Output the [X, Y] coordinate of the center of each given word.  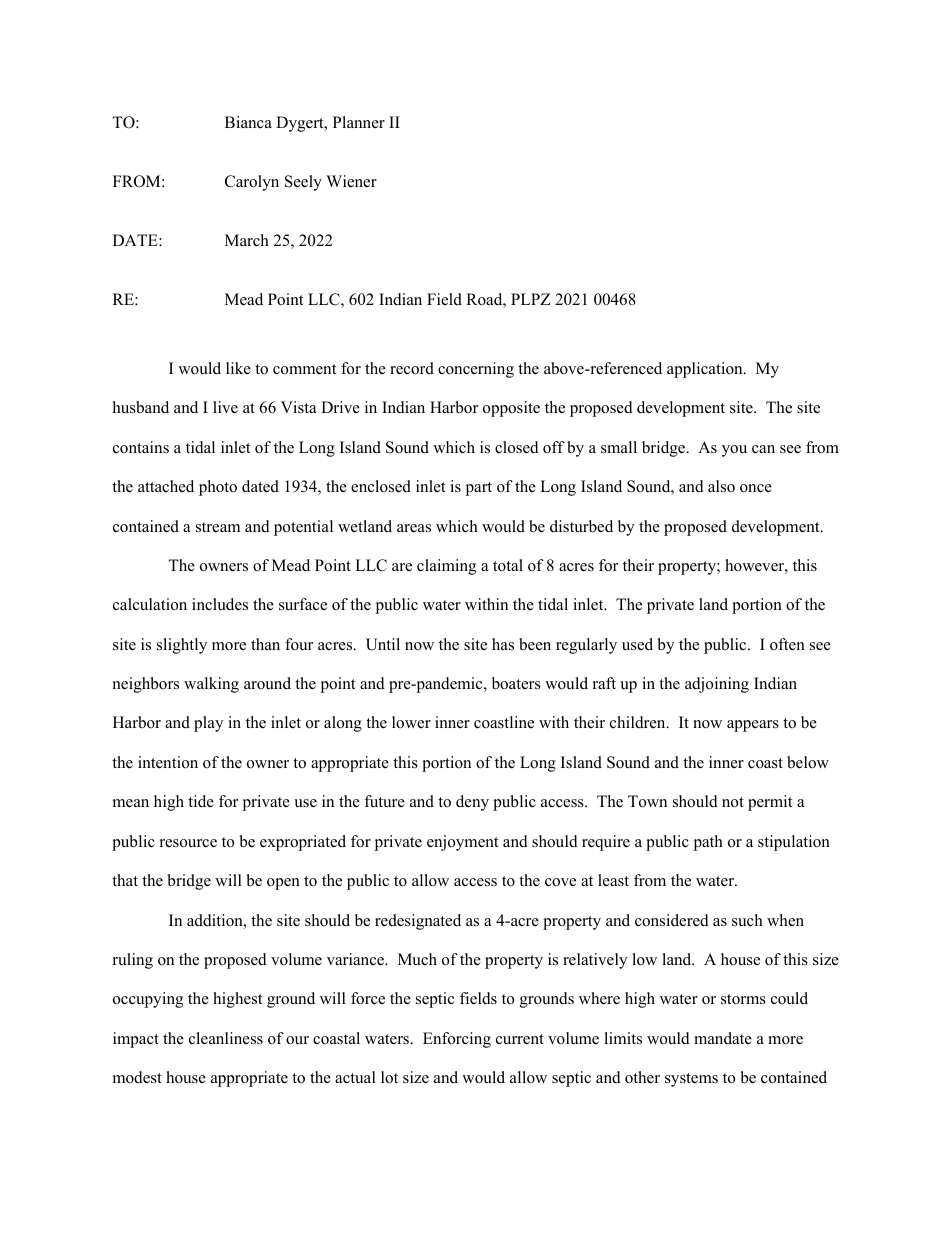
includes [220, 604]
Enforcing [457, 1040]
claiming [446, 567]
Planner [359, 122]
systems [691, 1080]
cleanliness [226, 1038]
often [787, 644]
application [706, 370]
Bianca [248, 122]
